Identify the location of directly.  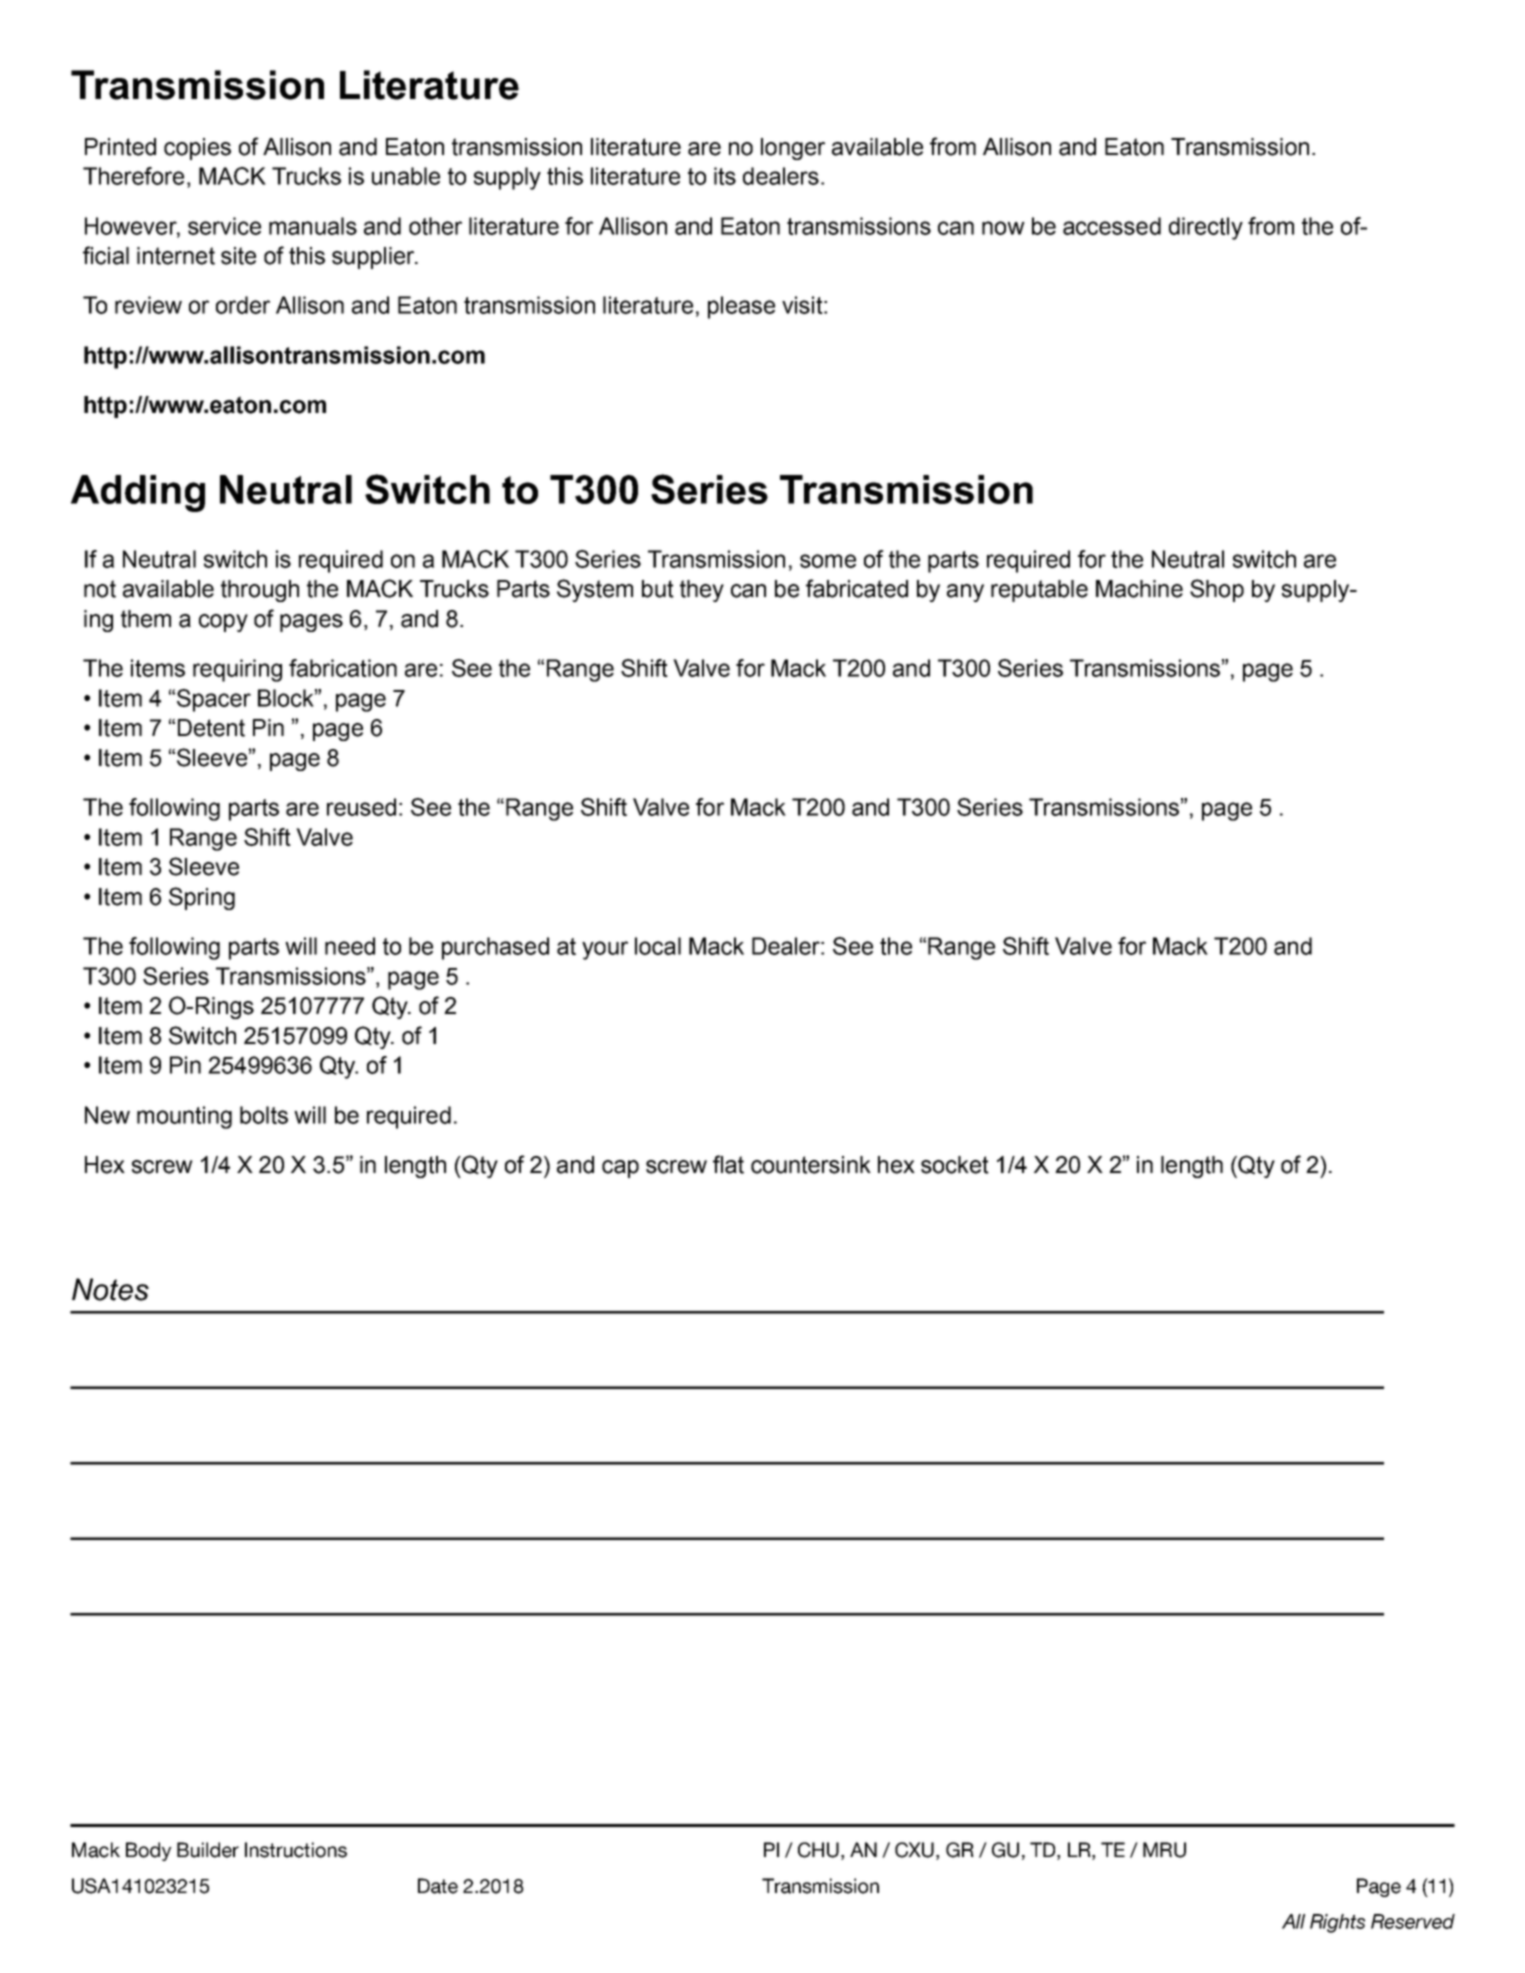
(1206, 228).
